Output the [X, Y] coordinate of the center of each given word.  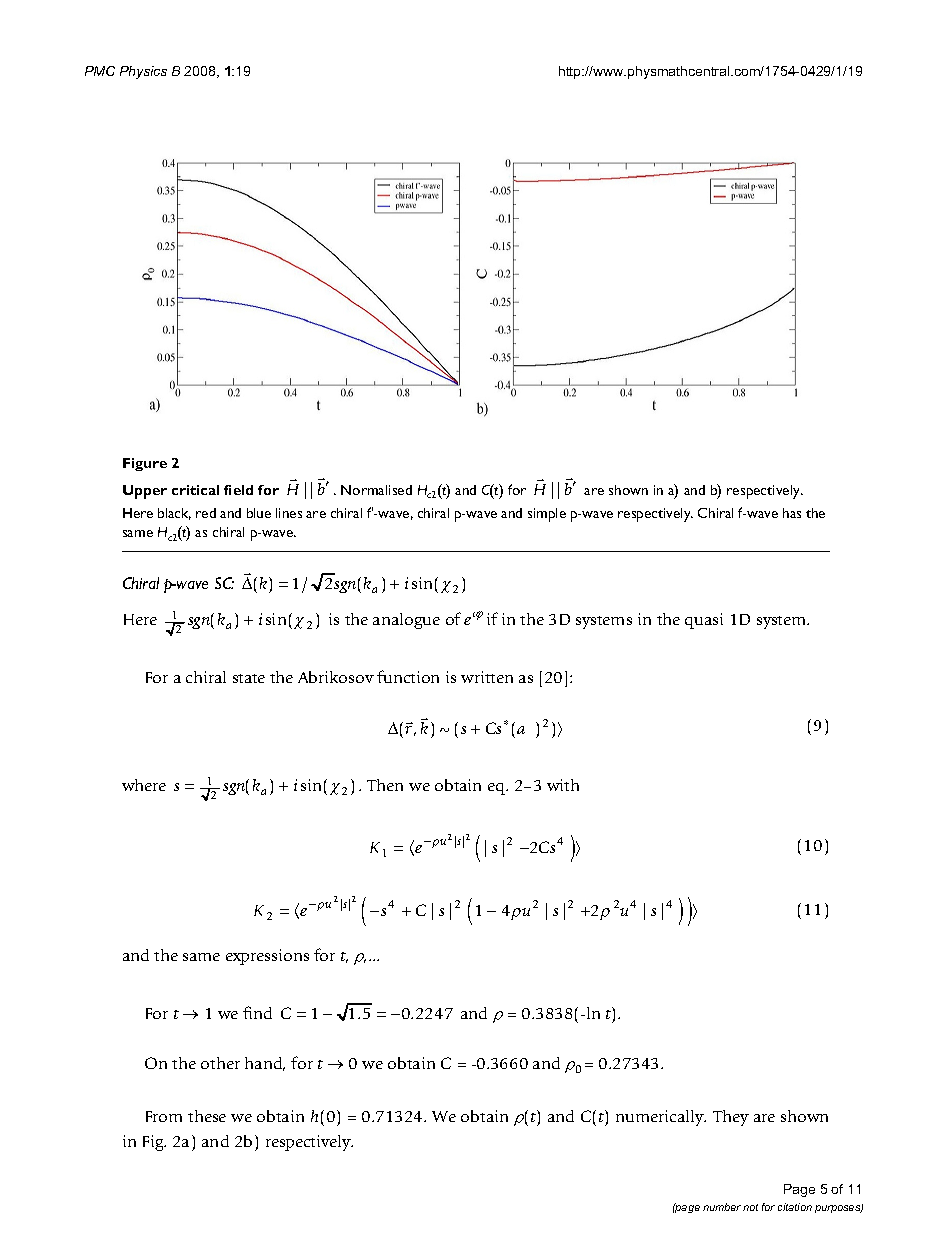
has [792, 513]
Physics [143, 72]
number [722, 1207]
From [164, 1116]
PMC [100, 71]
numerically [661, 1118]
